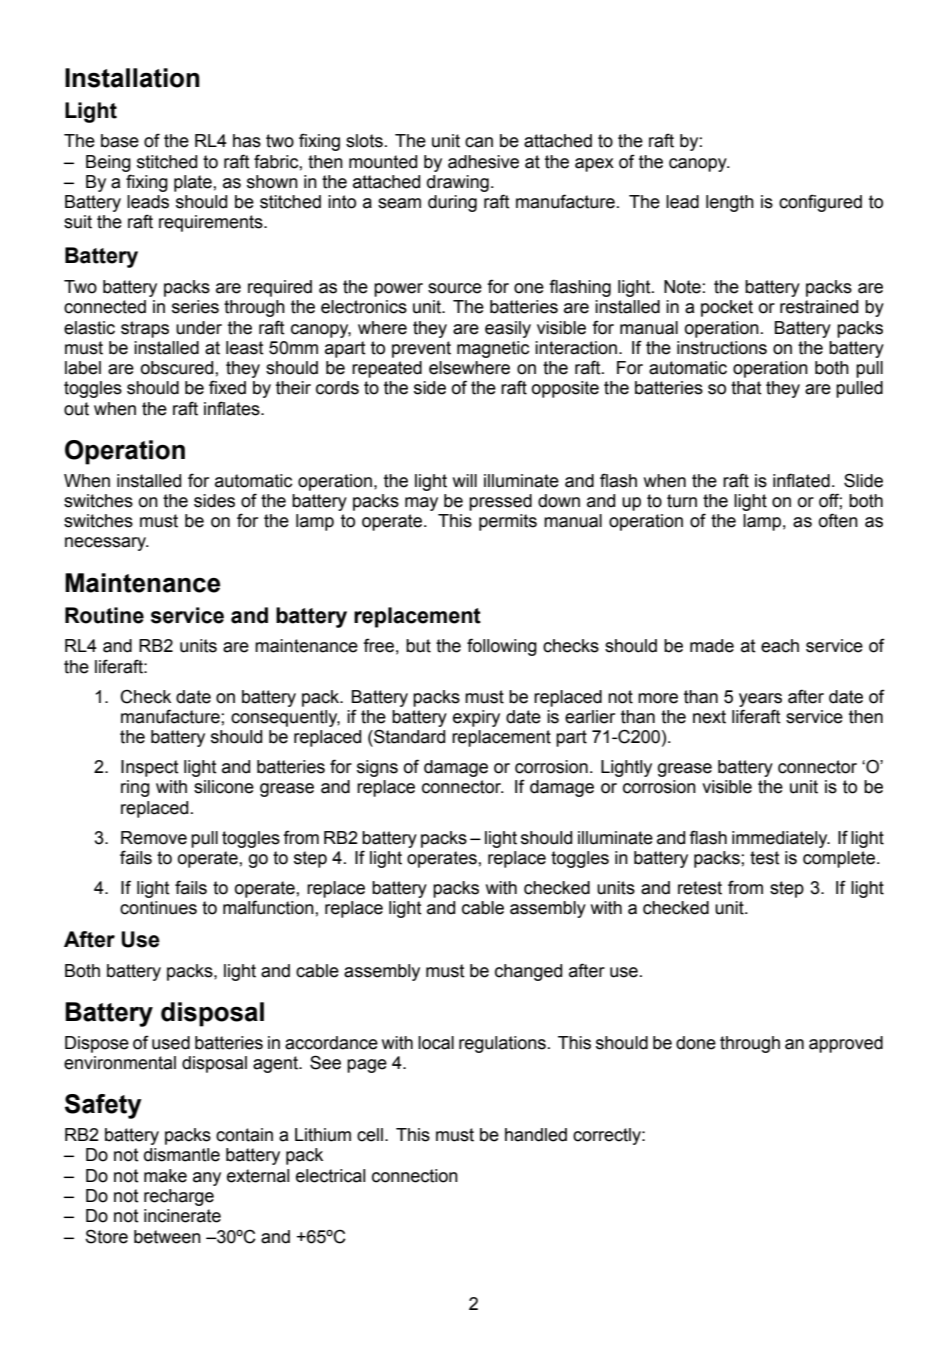 Image resolution: width=948 pixels, height=1345 pixels. I want to click on adhesive, so click(483, 162).
